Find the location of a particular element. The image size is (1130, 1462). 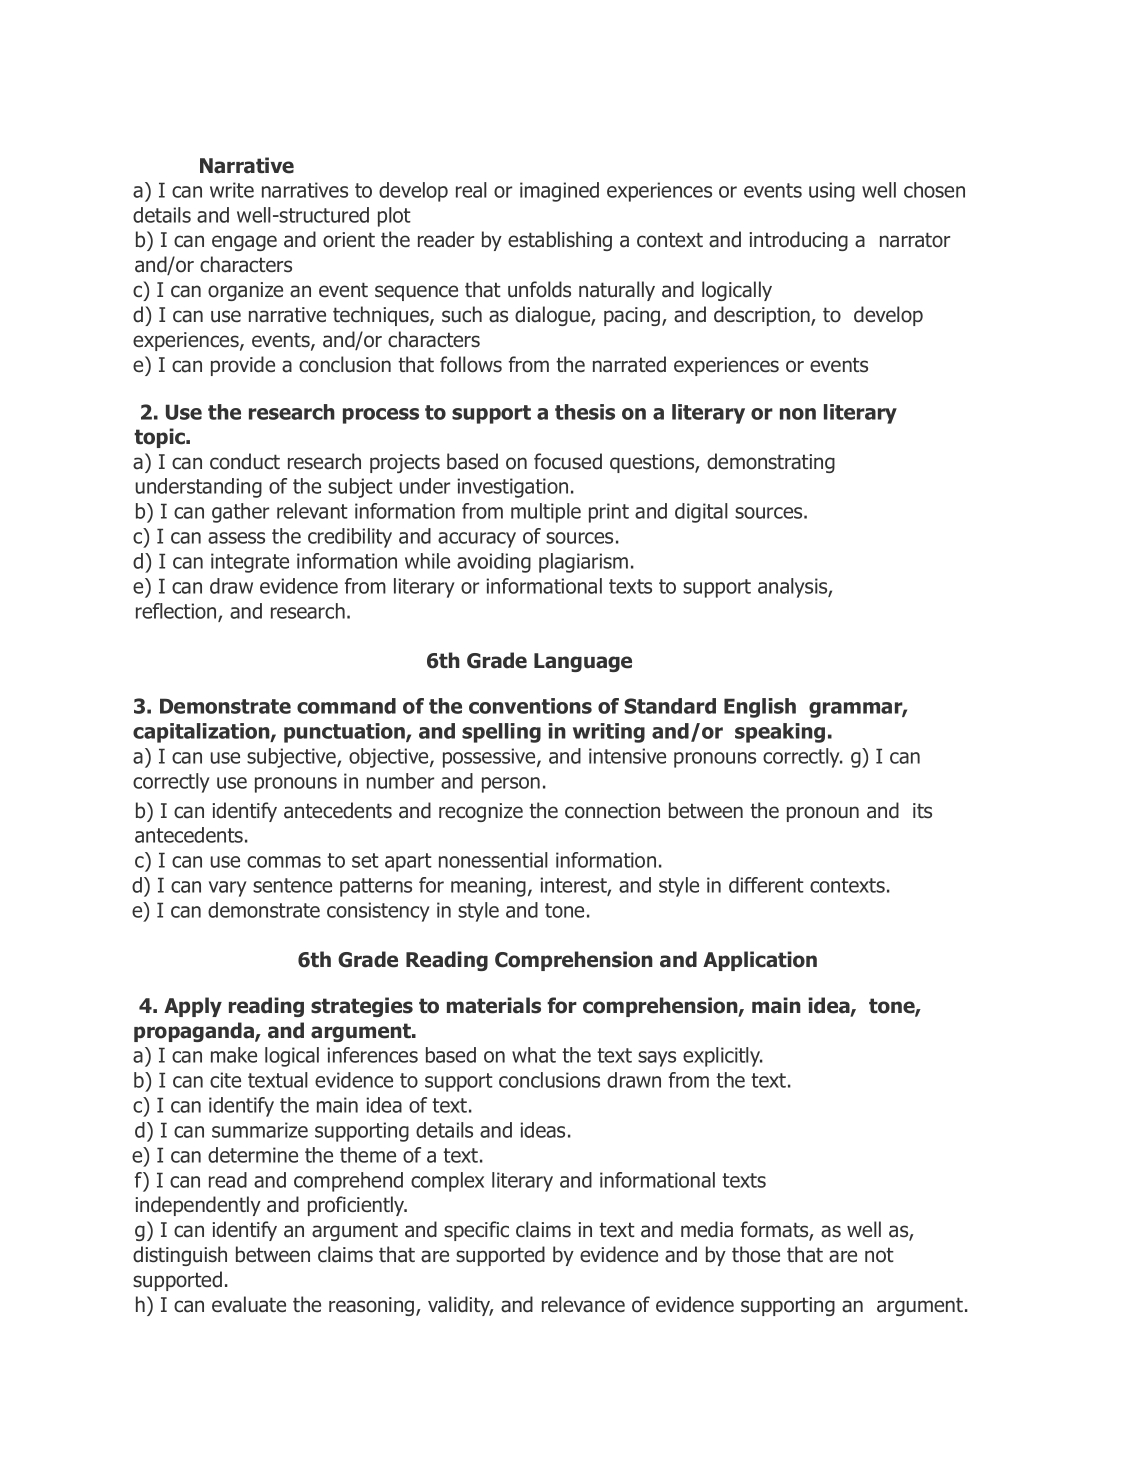

relevance is located at coordinates (583, 1304).
